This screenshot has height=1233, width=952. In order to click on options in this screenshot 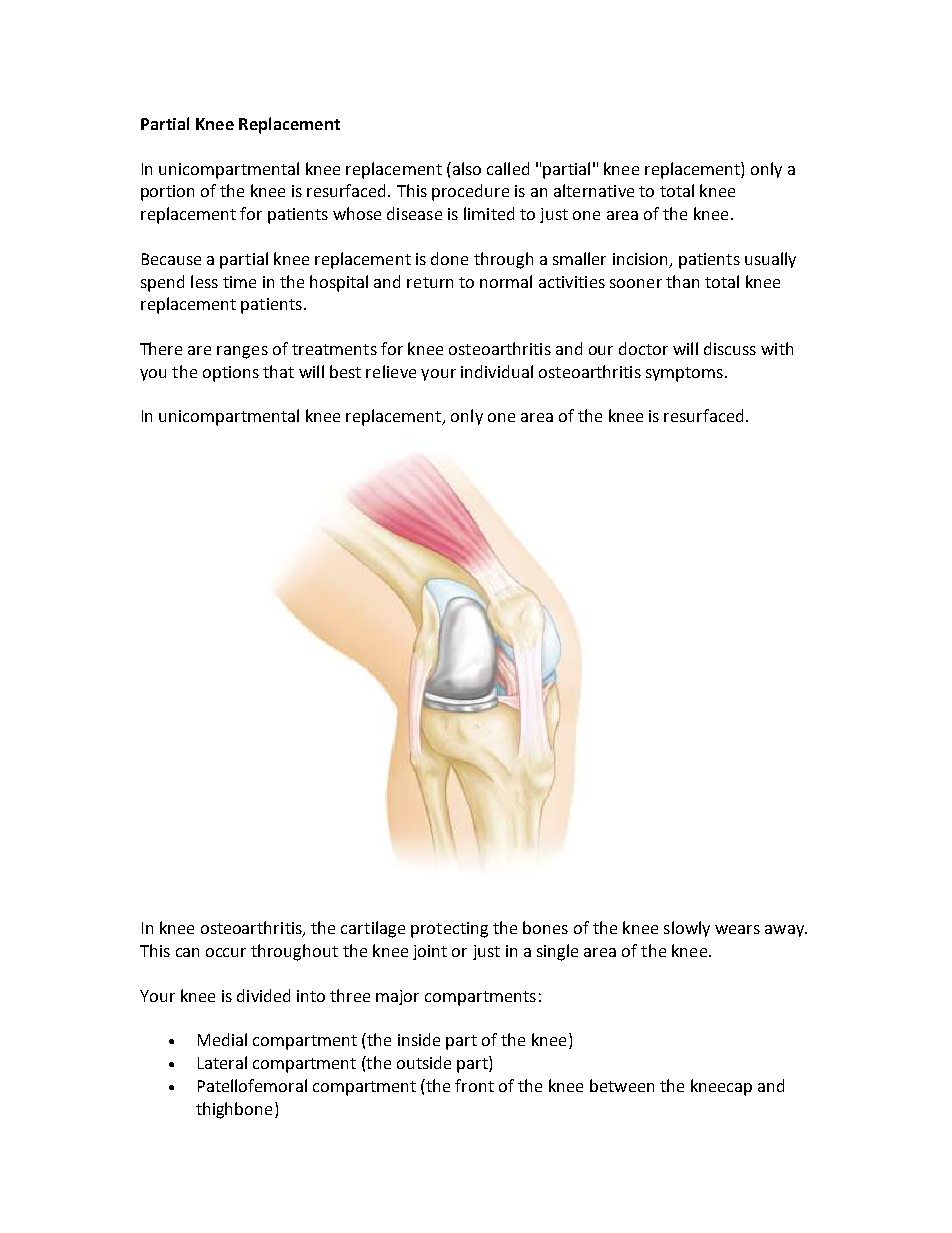, I will do `click(231, 374)`.
